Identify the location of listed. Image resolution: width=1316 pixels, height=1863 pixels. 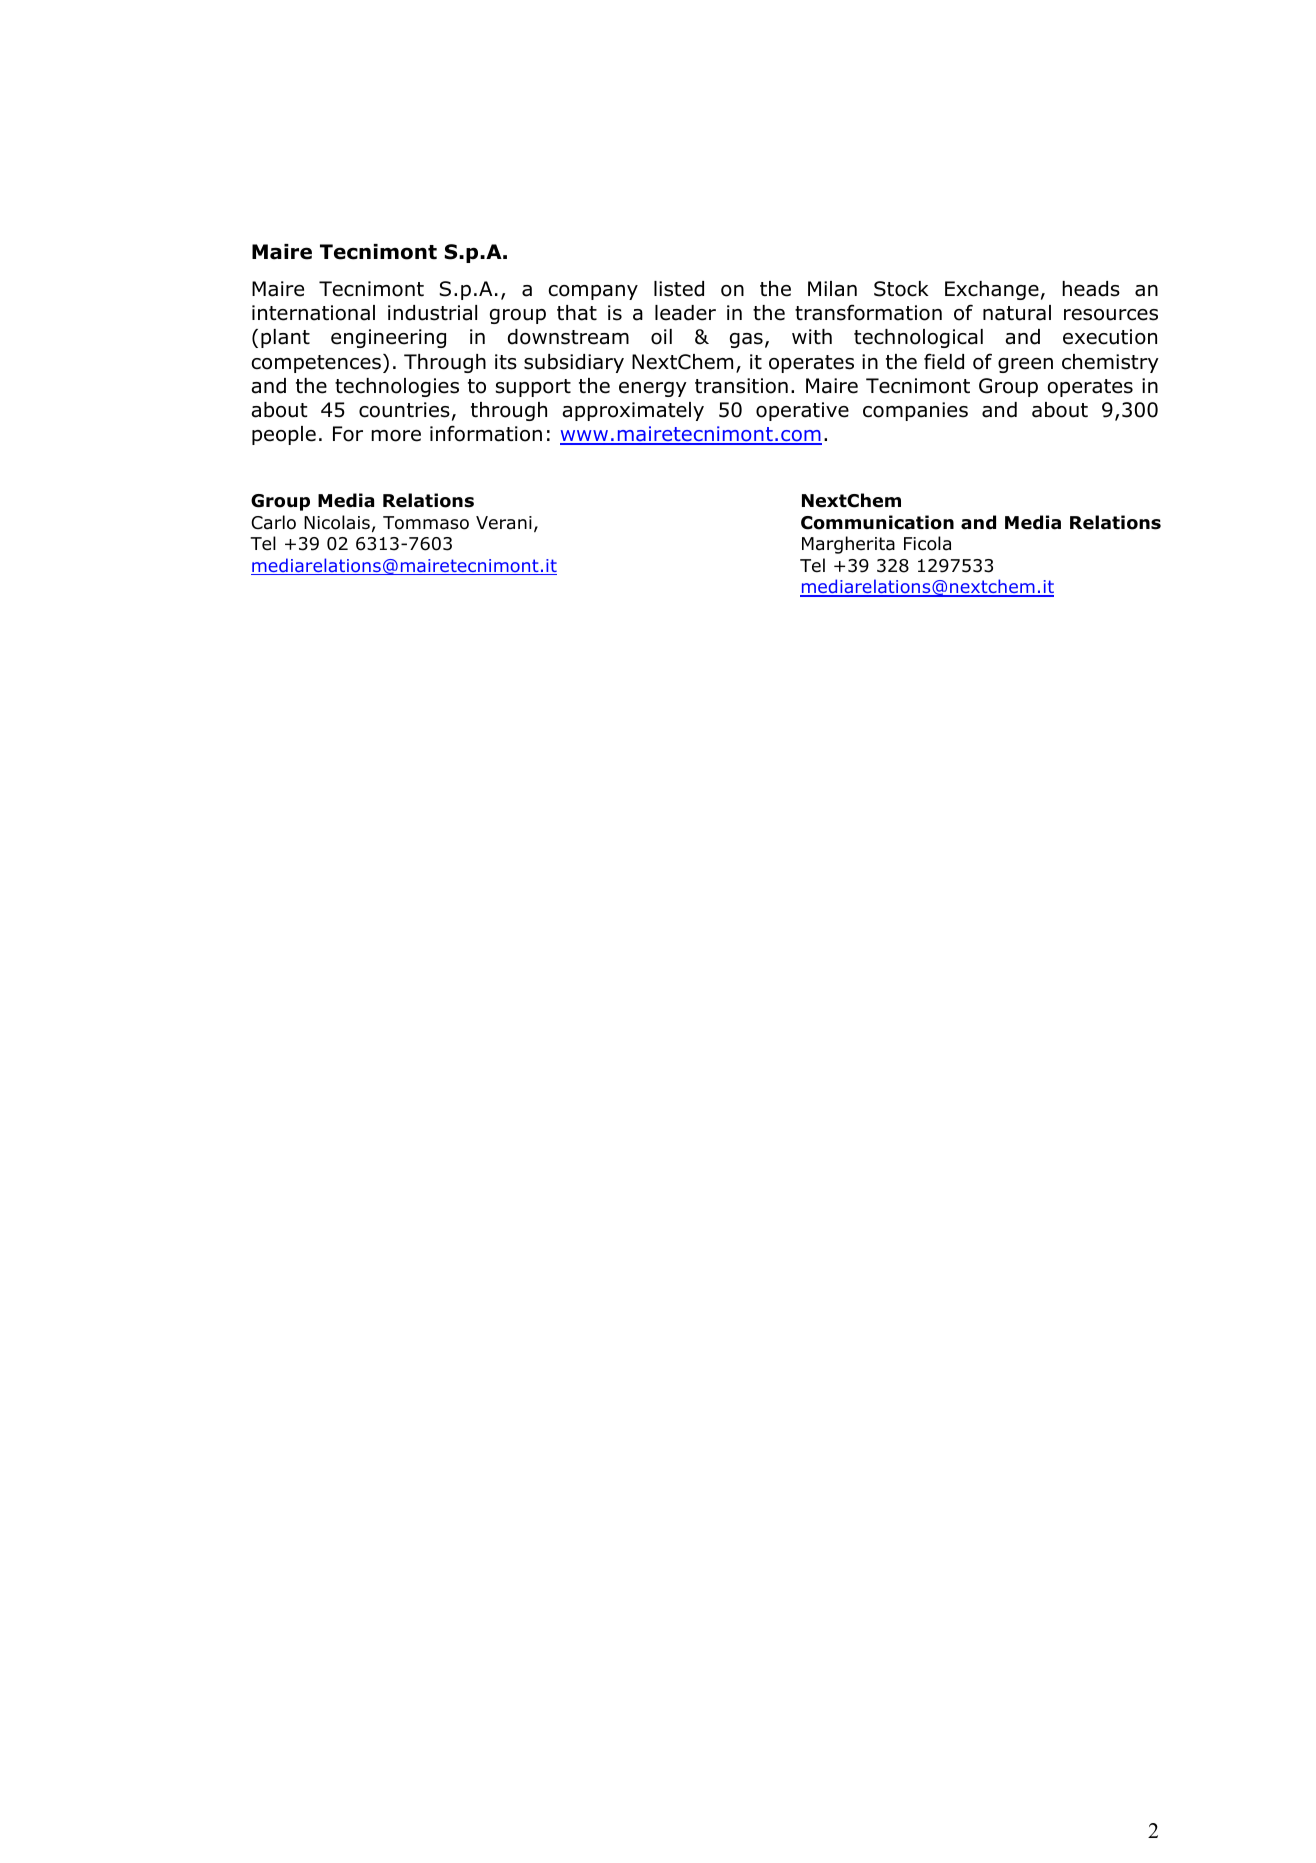
(679, 289).
